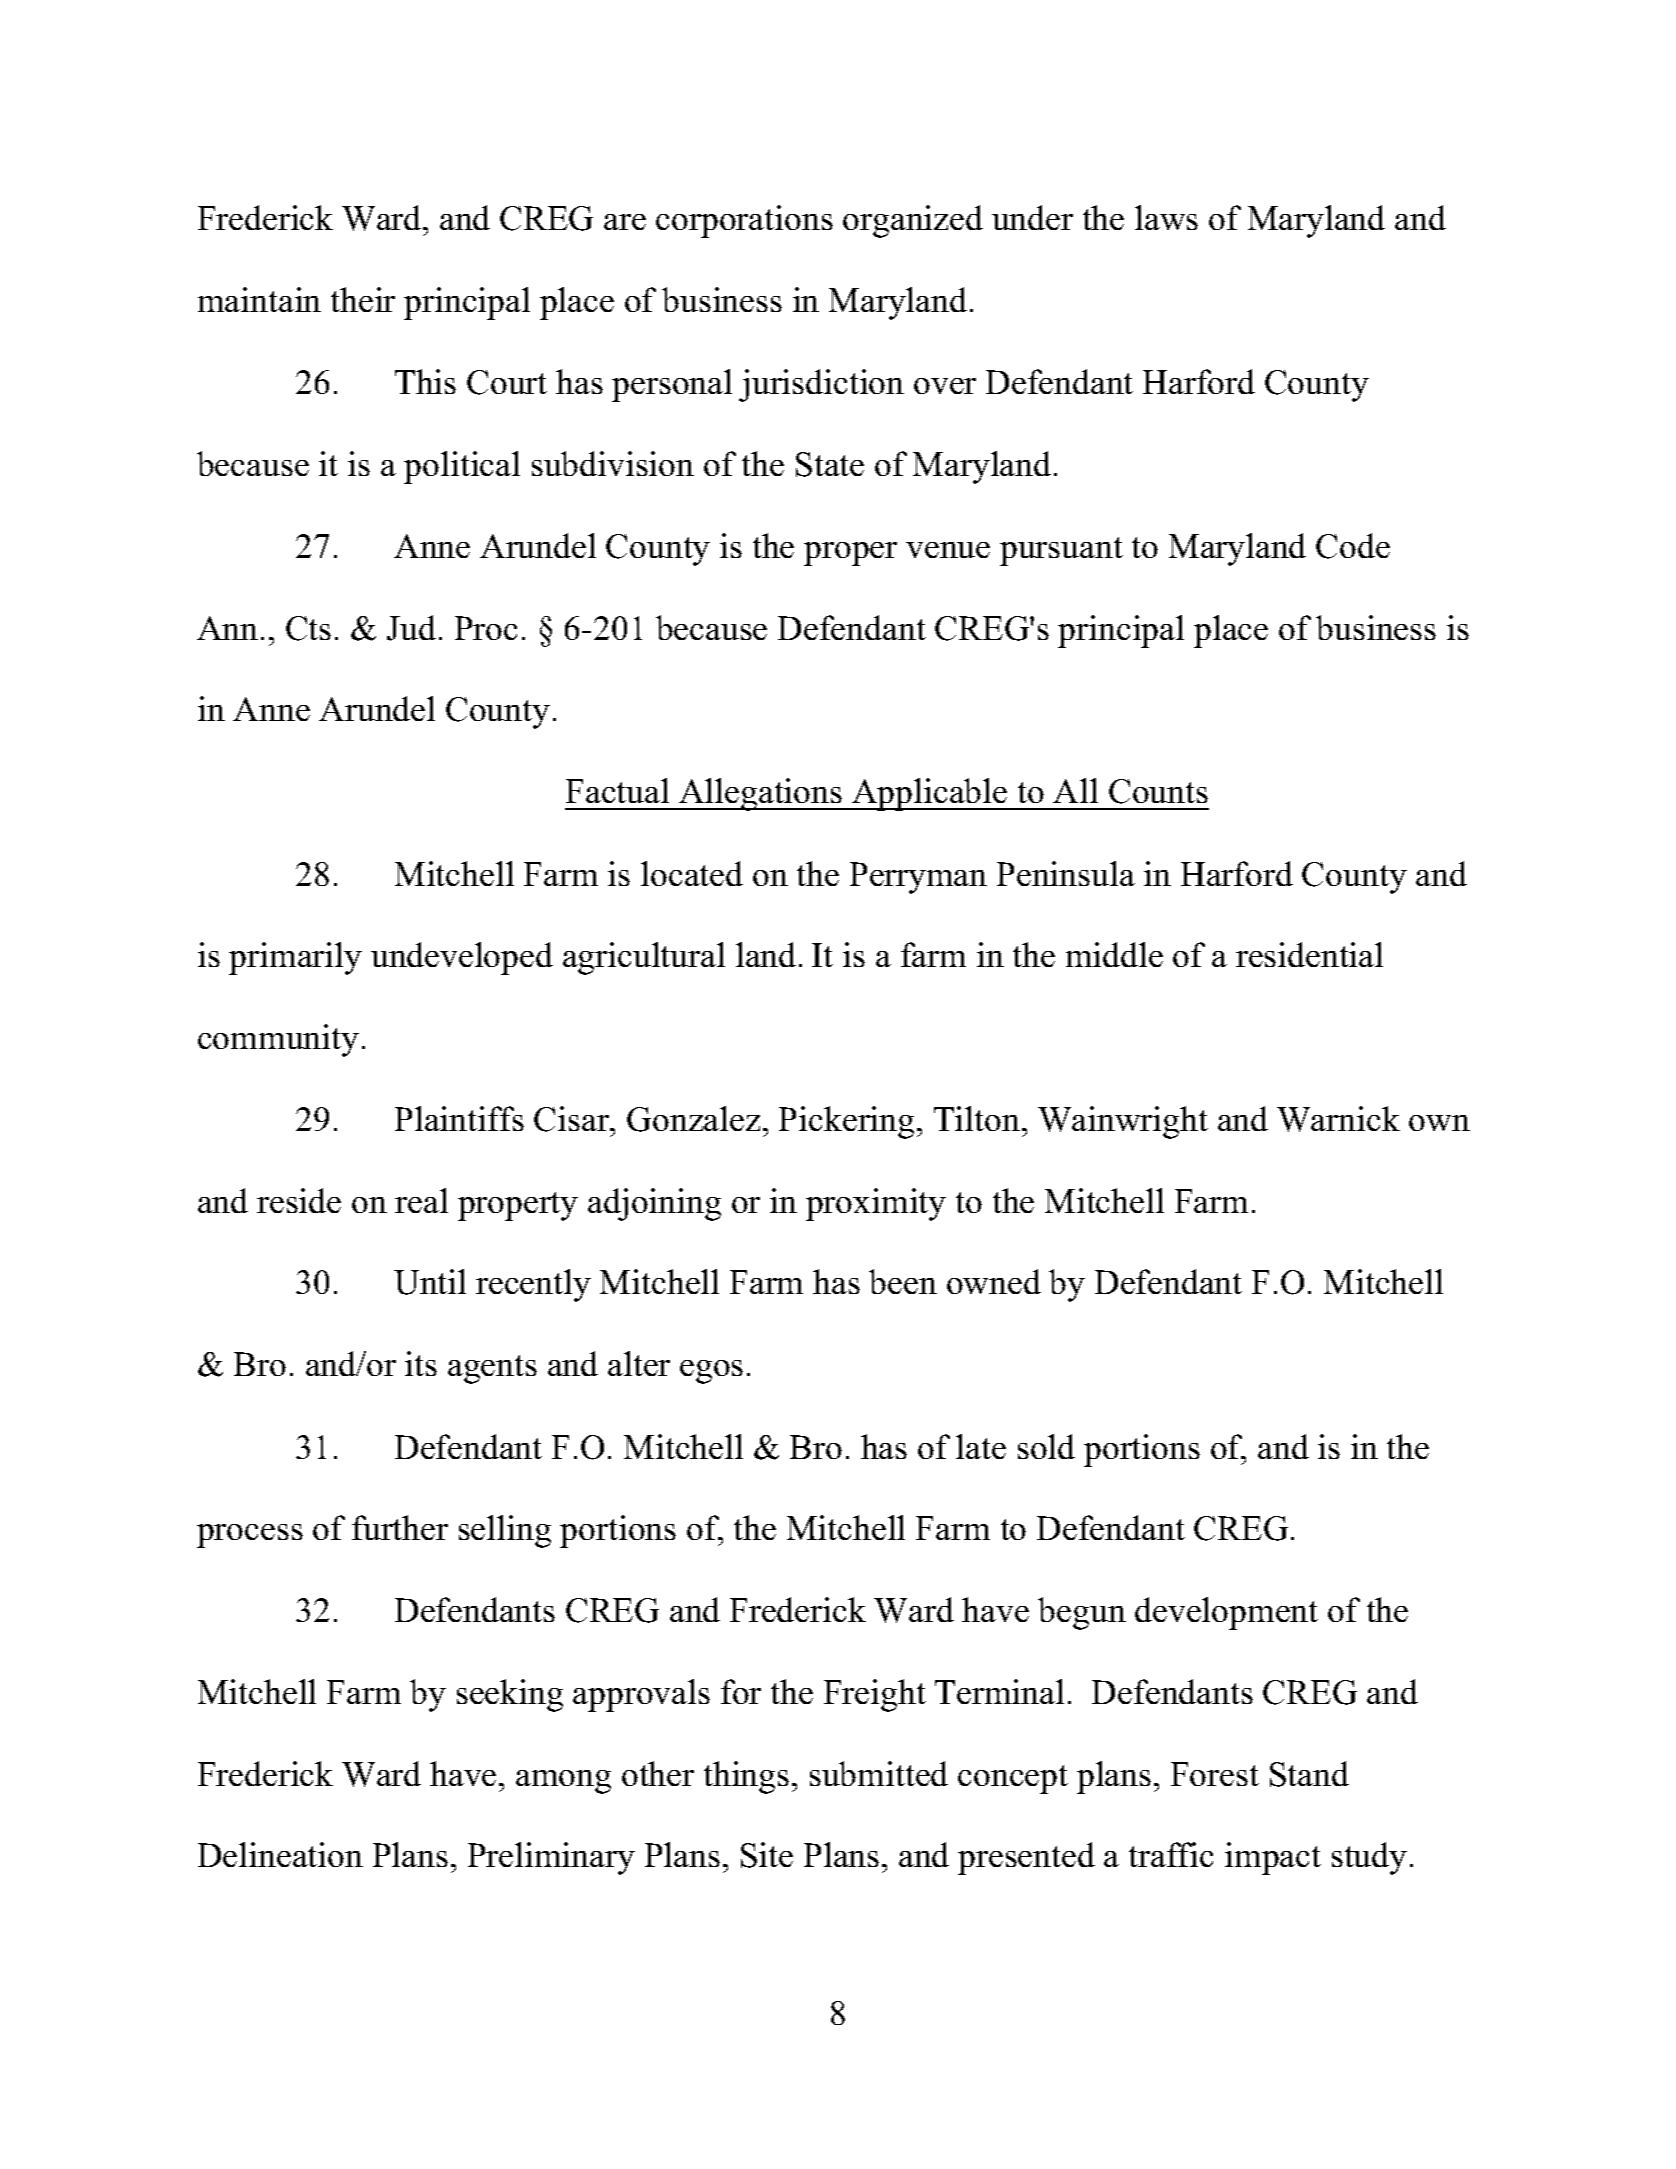 Image resolution: width=1676 pixels, height=2169 pixels. Describe the element at coordinates (1166, 217) in the screenshot. I see `laws` at that location.
